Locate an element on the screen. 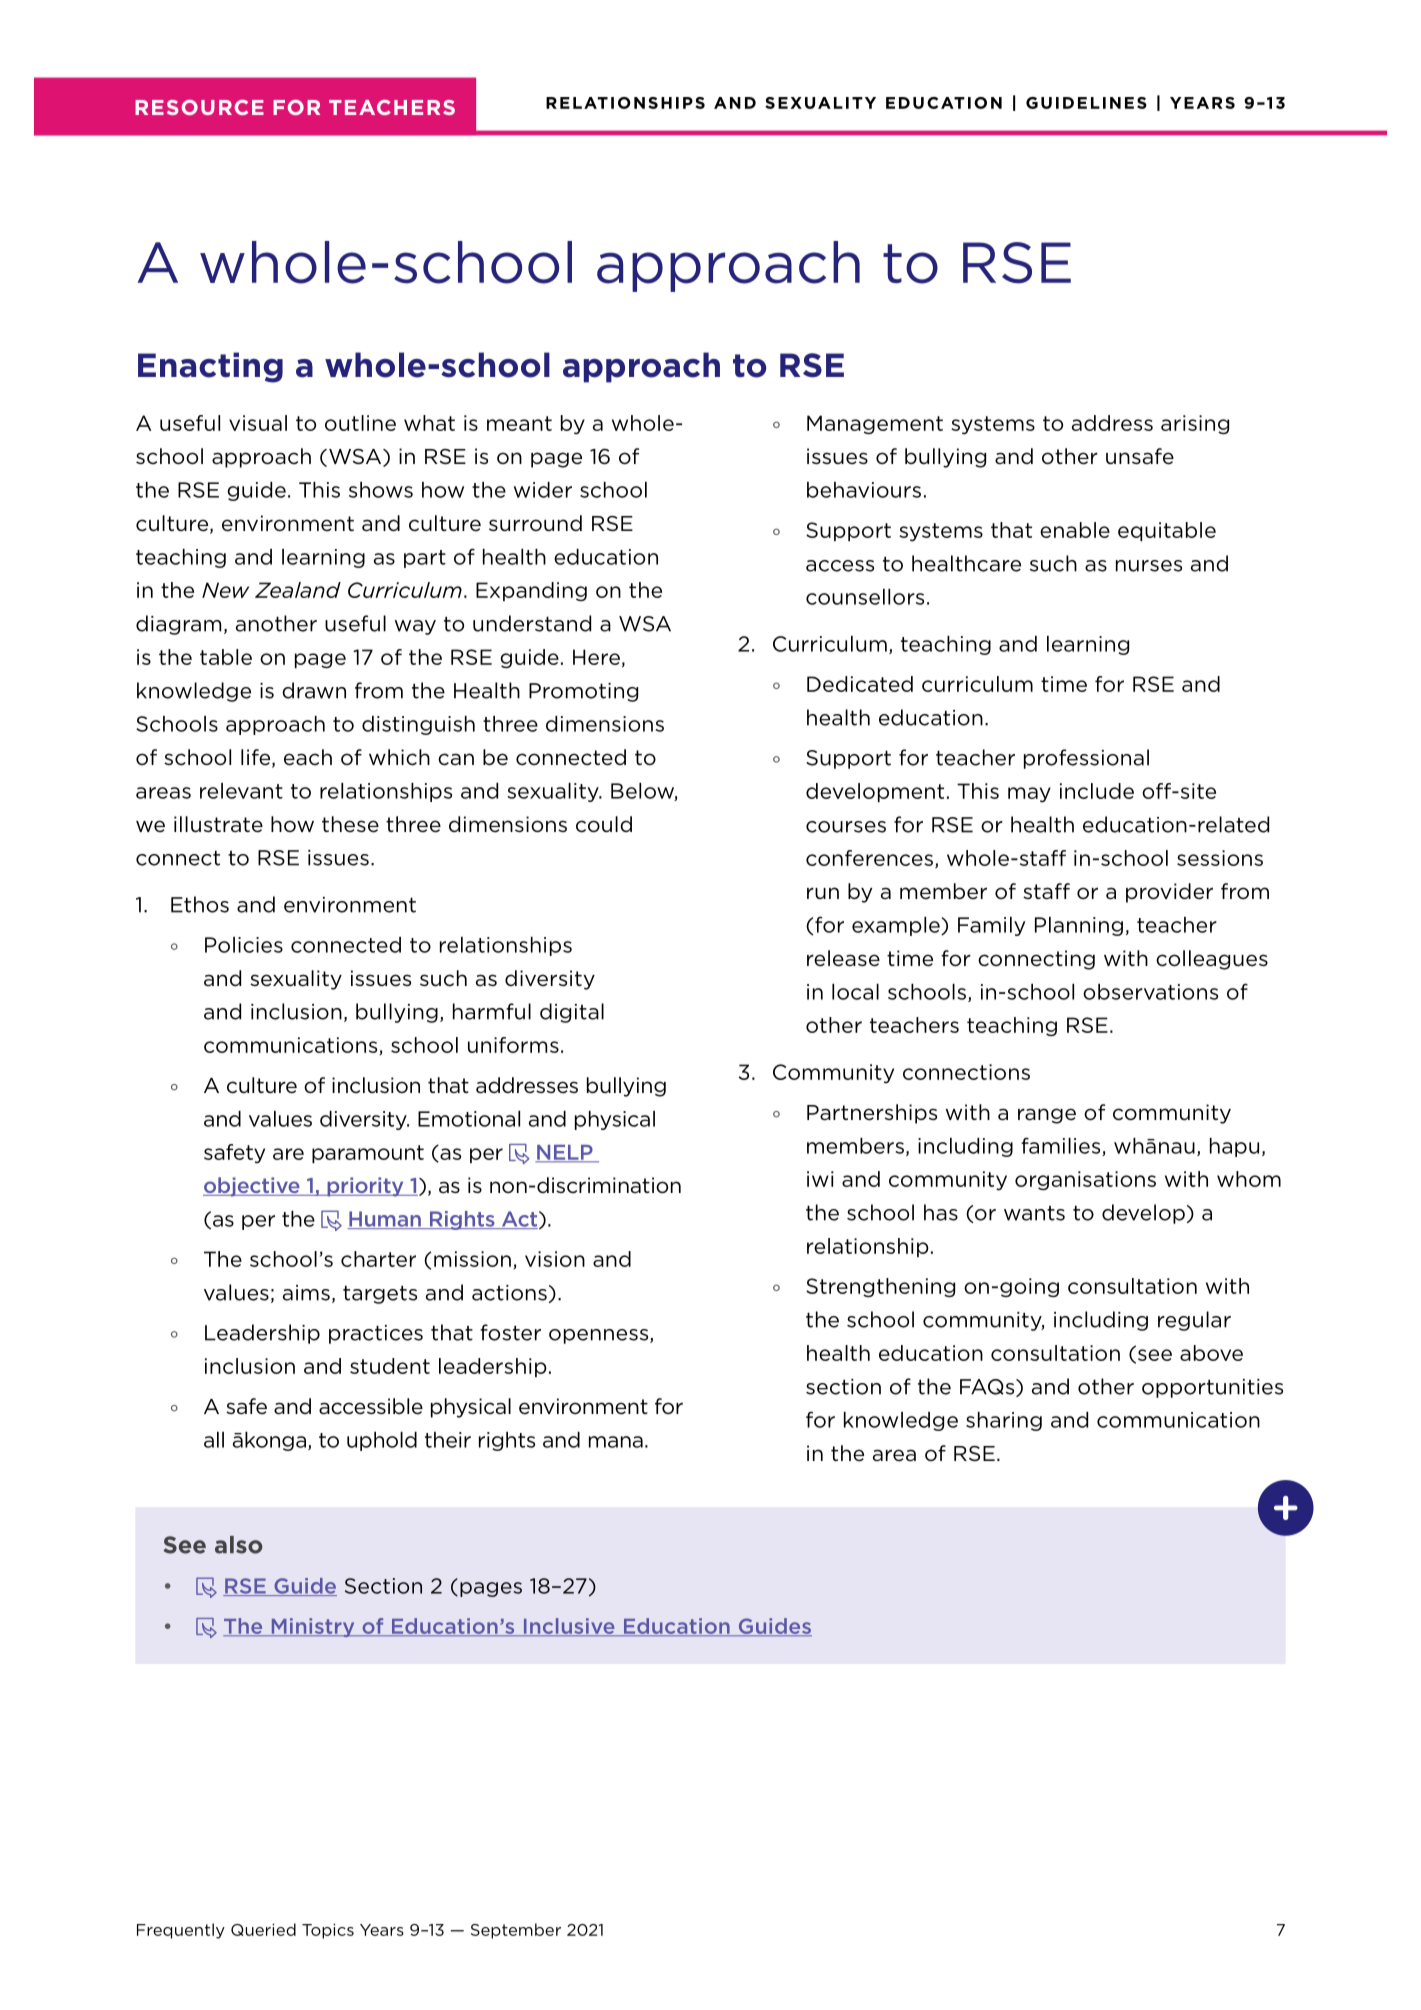  objective is located at coordinates (252, 1187).
